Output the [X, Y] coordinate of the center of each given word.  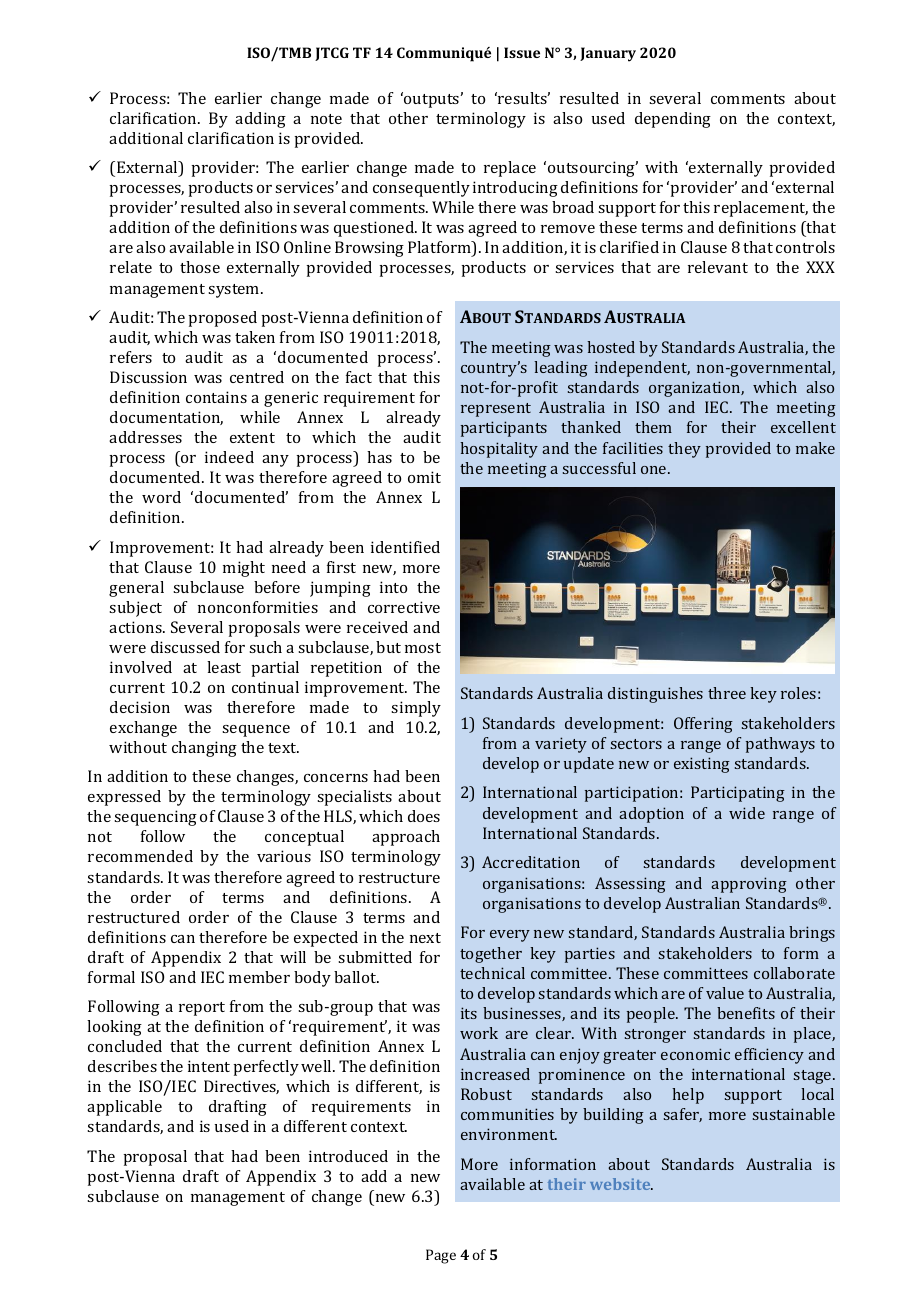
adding [260, 120]
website [621, 1184]
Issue [522, 52]
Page [441, 1256]
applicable [124, 1108]
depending [673, 120]
